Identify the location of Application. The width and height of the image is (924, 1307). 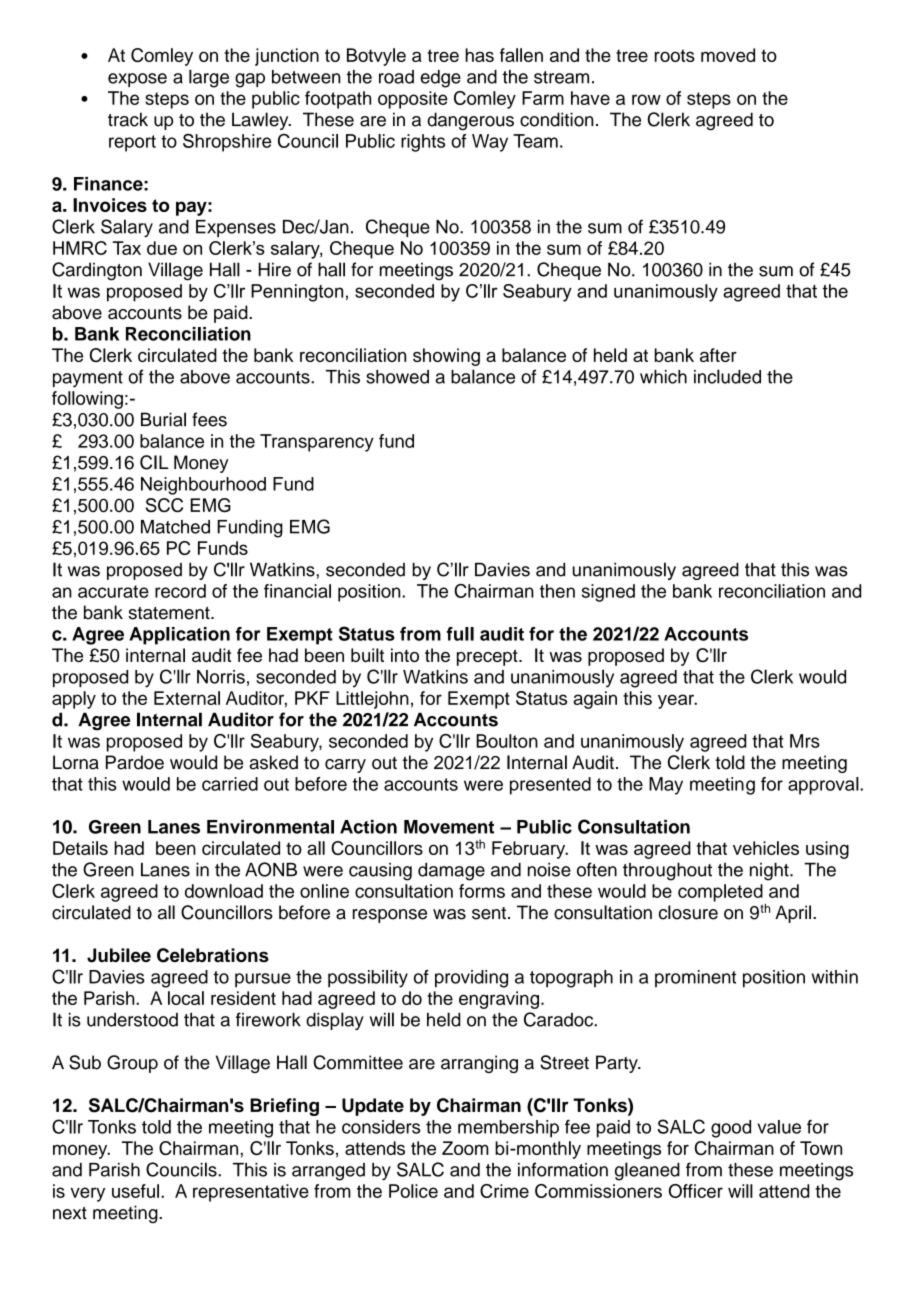
(179, 636).
